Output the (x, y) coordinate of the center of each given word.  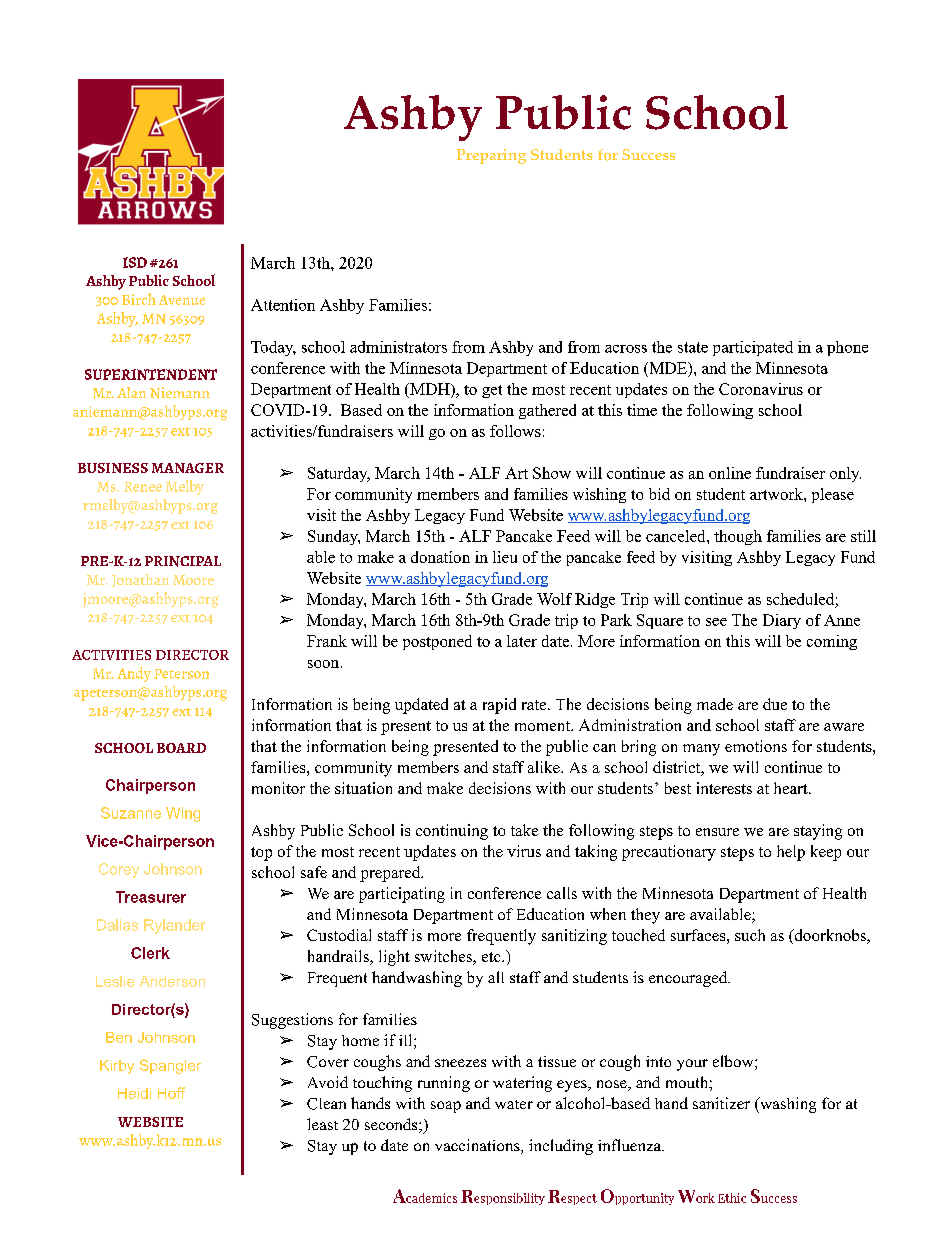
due (775, 704)
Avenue (182, 300)
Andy (134, 674)
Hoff (171, 1093)
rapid (499, 706)
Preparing (491, 156)
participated (753, 348)
